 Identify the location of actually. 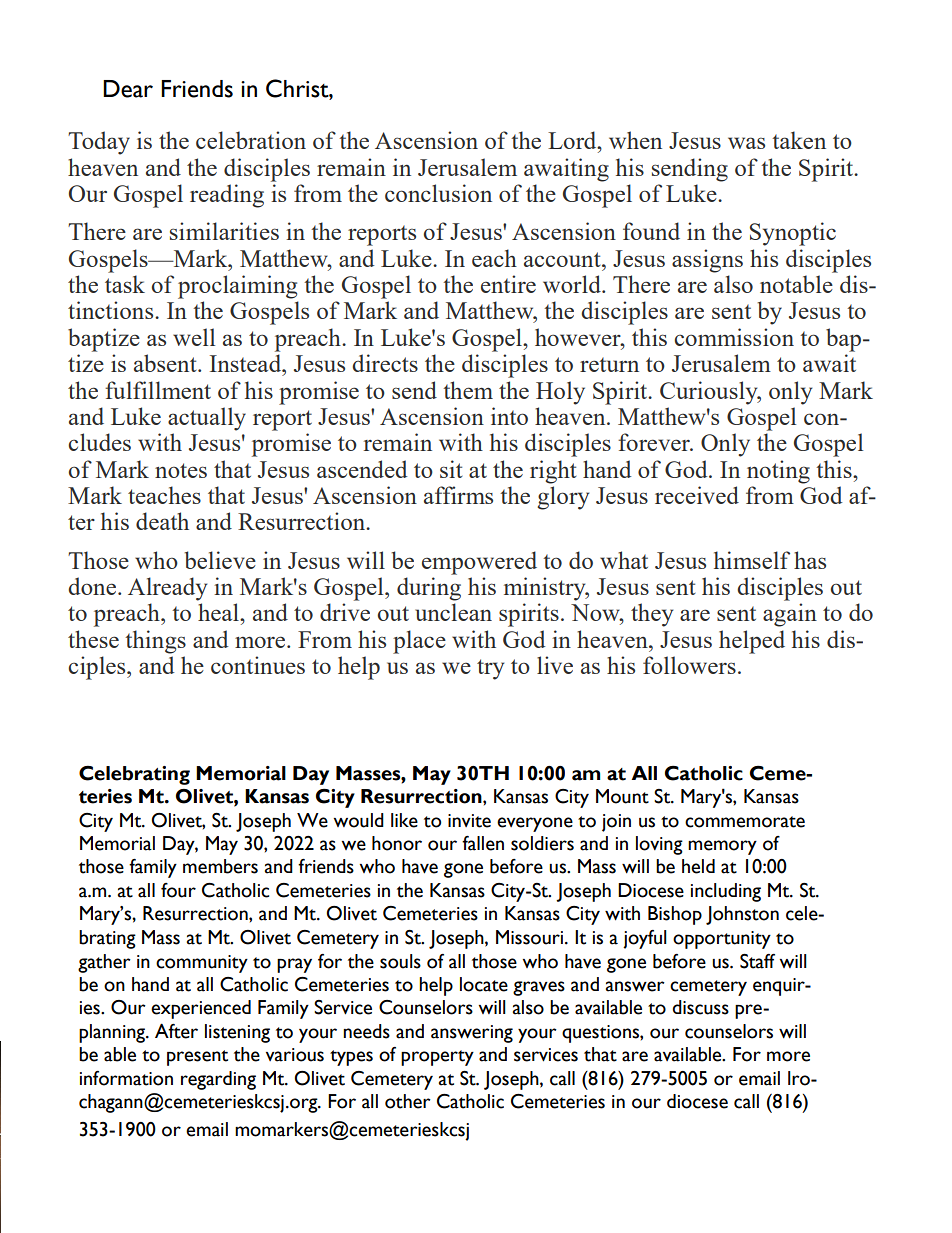
(207, 419).
